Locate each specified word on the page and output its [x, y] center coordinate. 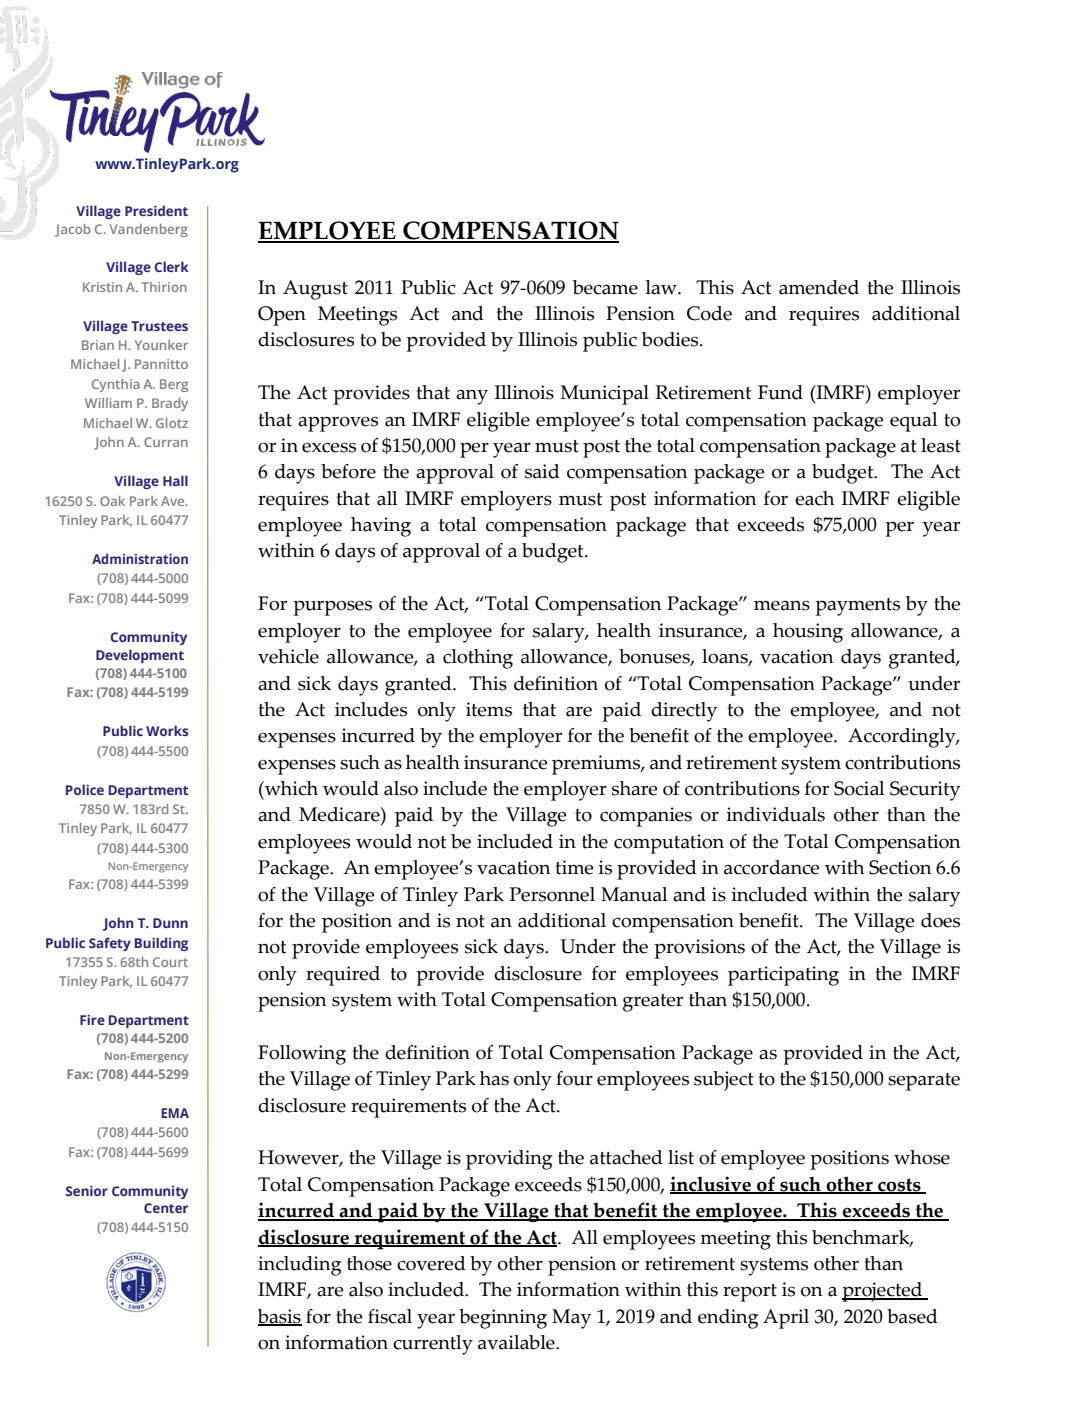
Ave [174, 501]
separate [924, 1082]
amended [819, 287]
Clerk [171, 266]
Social [859, 788]
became [605, 287]
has [494, 1078]
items [489, 709]
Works [167, 730]
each [814, 498]
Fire [92, 1020]
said [542, 471]
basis [280, 1317]
